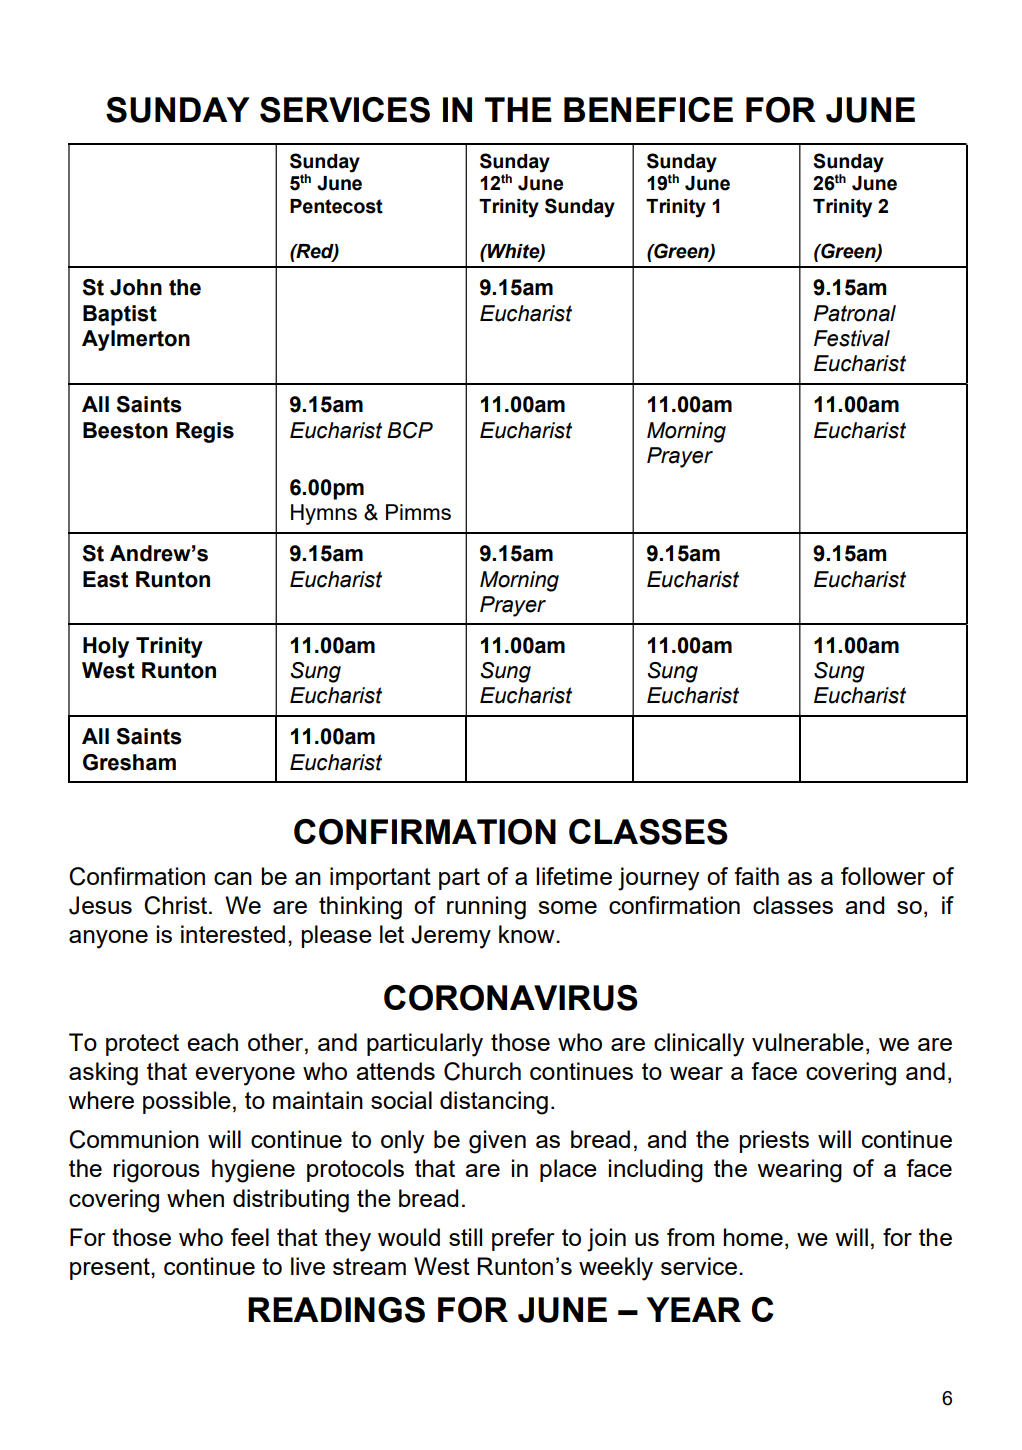  Describe the element at coordinates (808, 1042) in the screenshot. I see `vulnerable` at that location.
